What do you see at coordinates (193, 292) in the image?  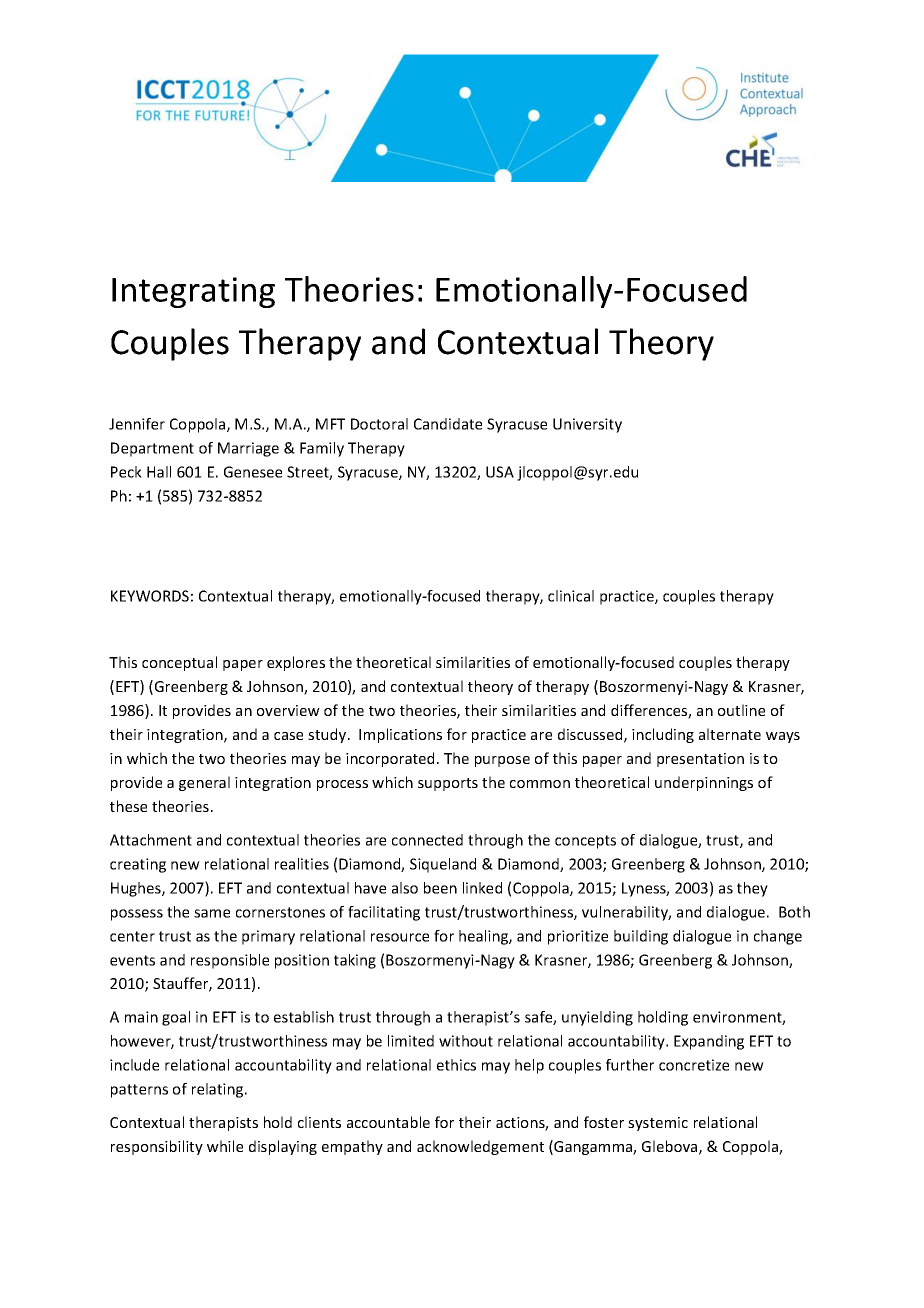 I see `Integrating` at bounding box center [193, 292].
